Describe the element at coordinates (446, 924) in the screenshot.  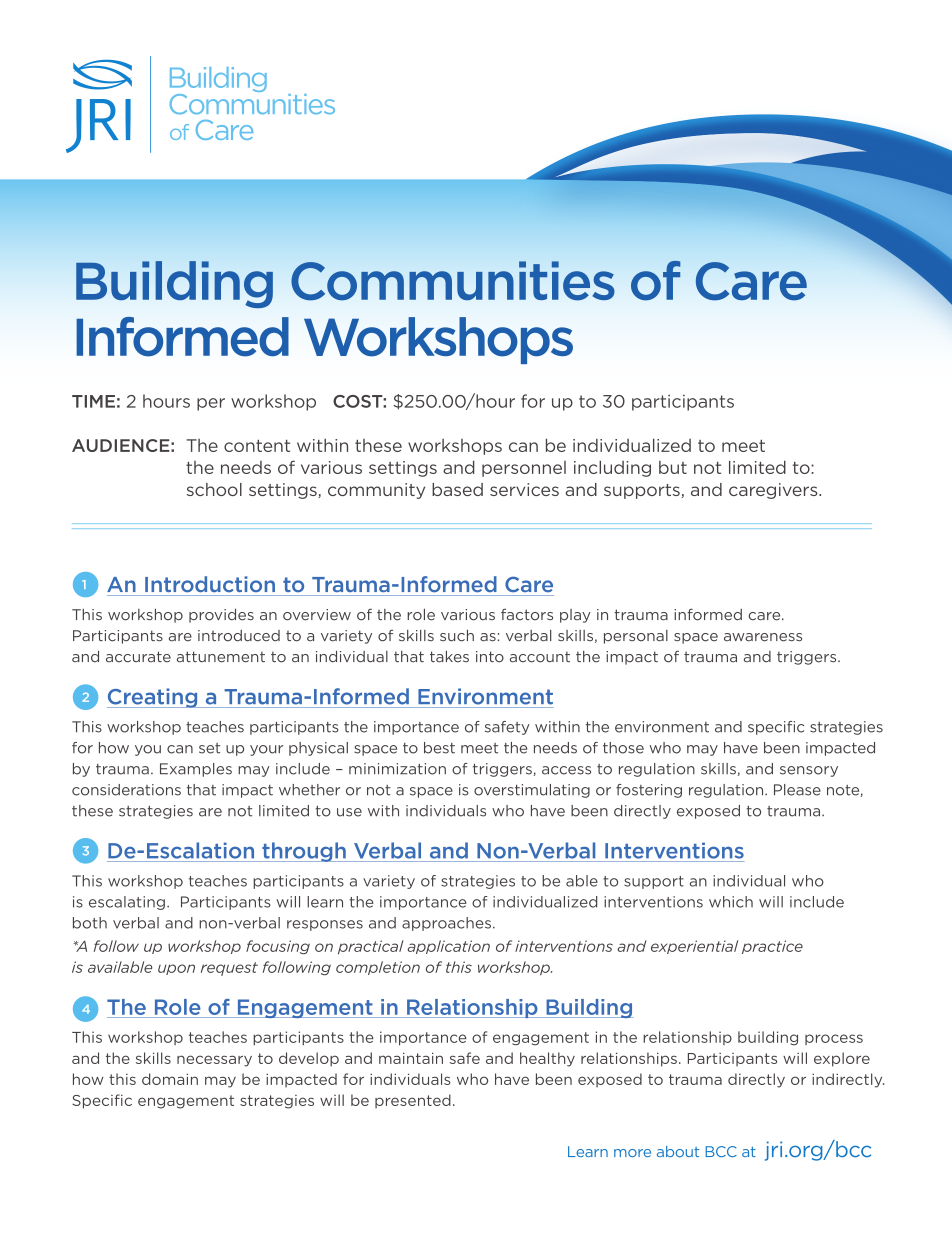
I see `approaches` at that location.
